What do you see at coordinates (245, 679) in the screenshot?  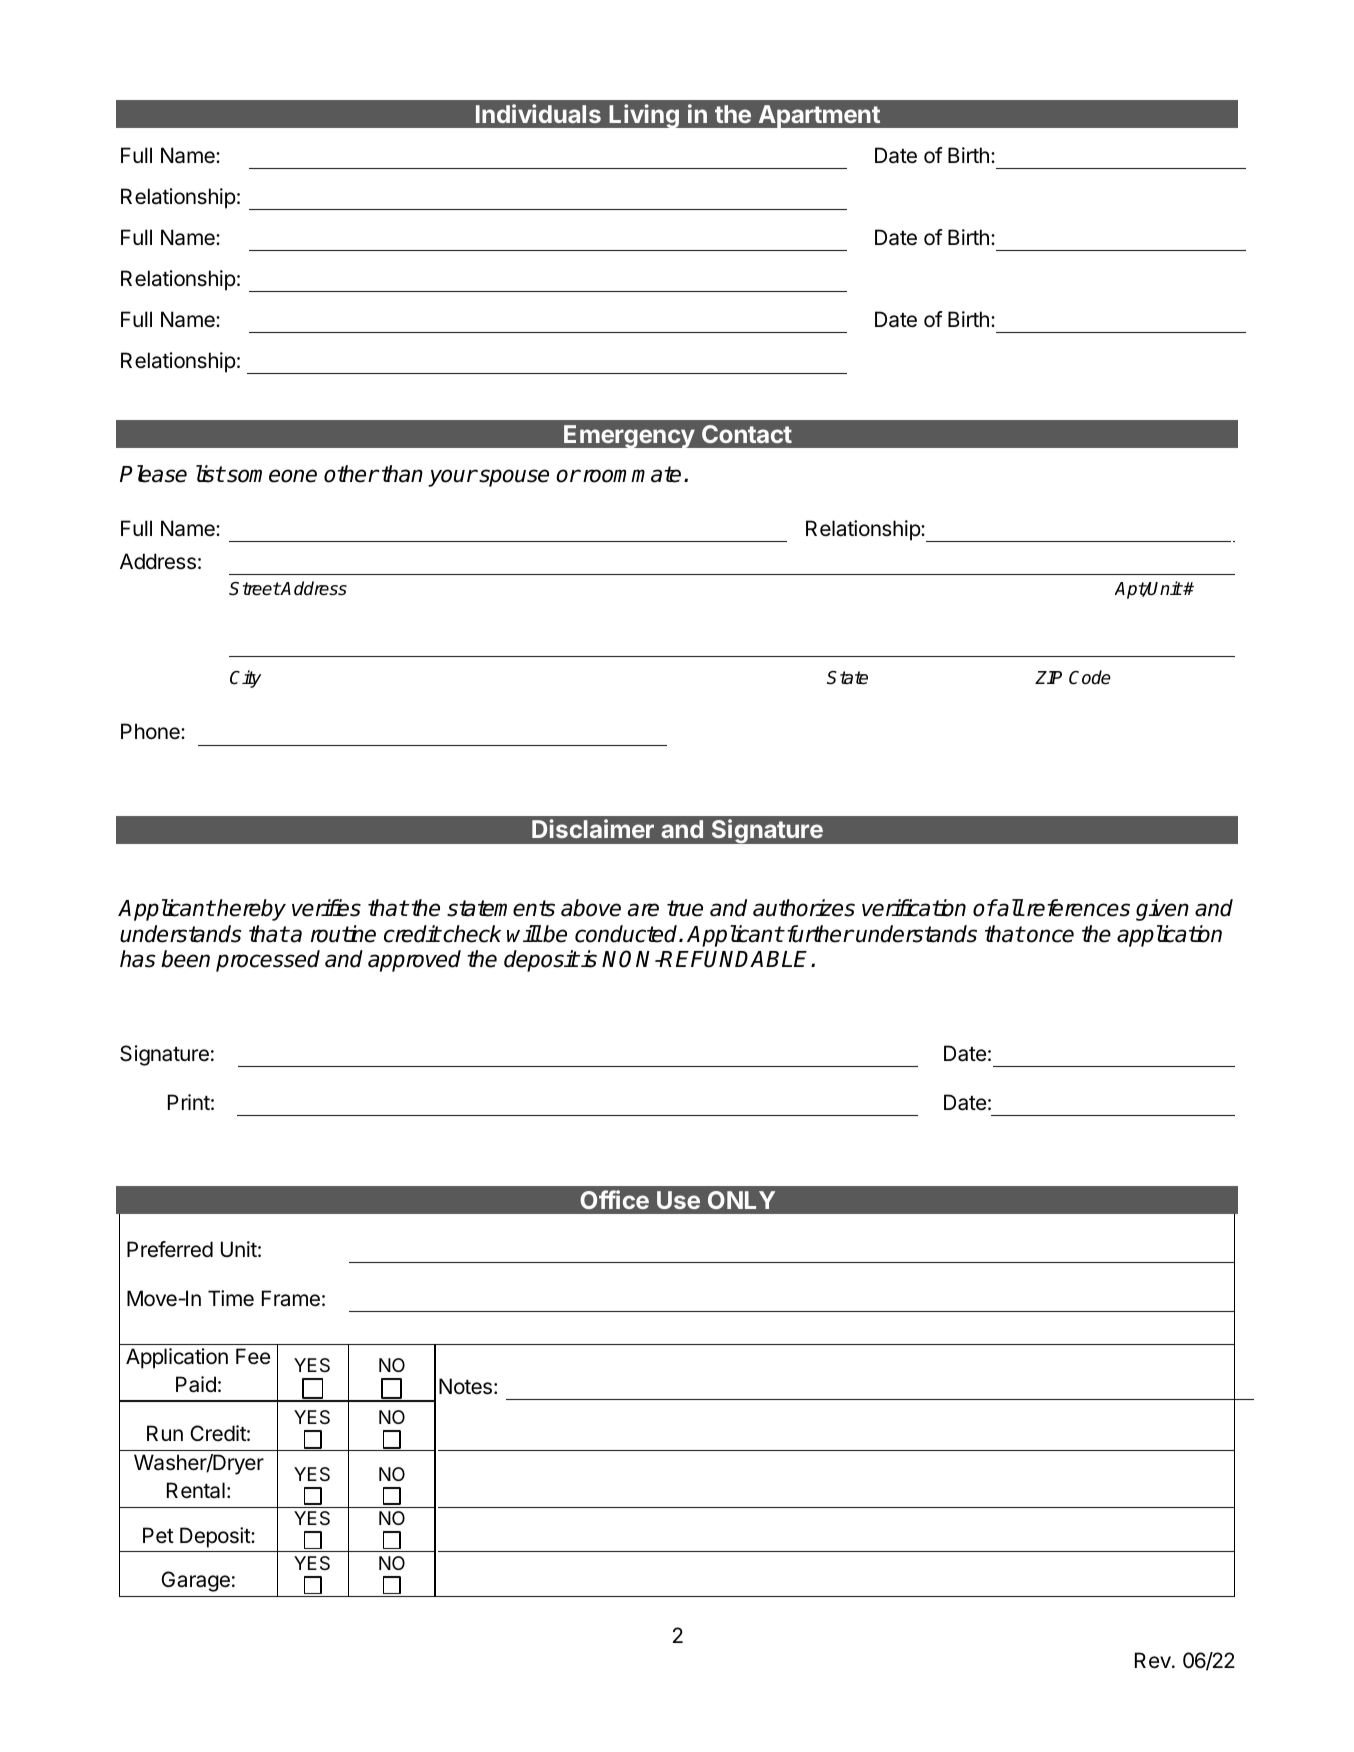 I see `City` at bounding box center [245, 679].
